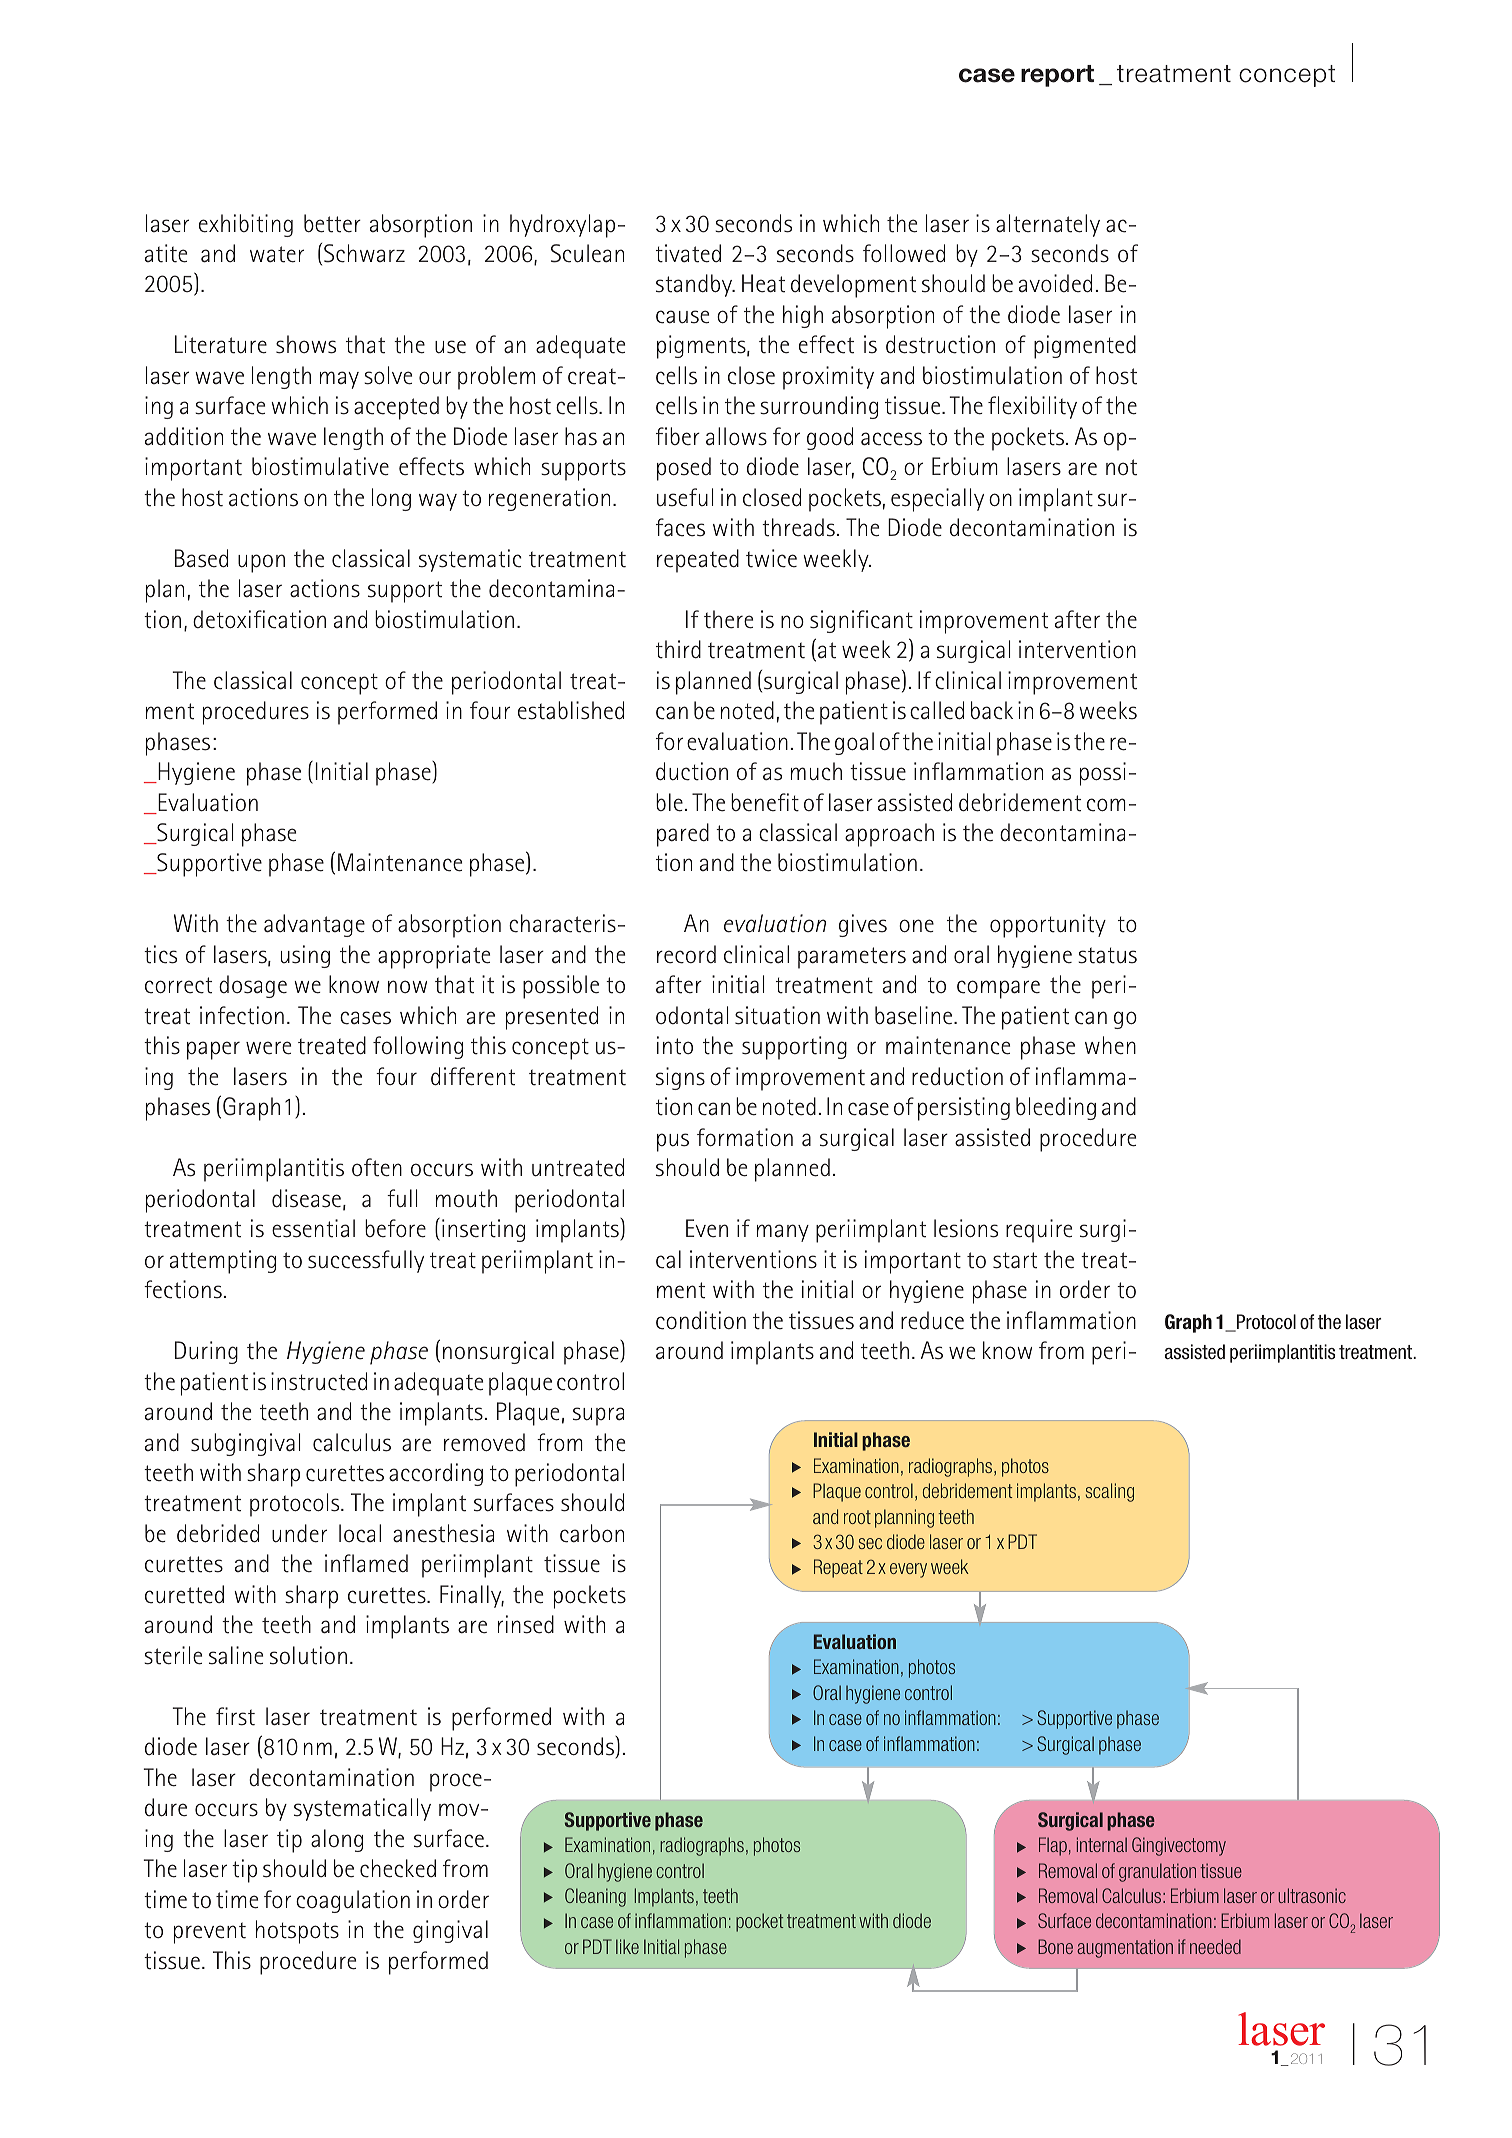 The width and height of the screenshot is (1512, 2138). Describe the element at coordinates (1055, 283) in the screenshot. I see `avoided` at that location.
